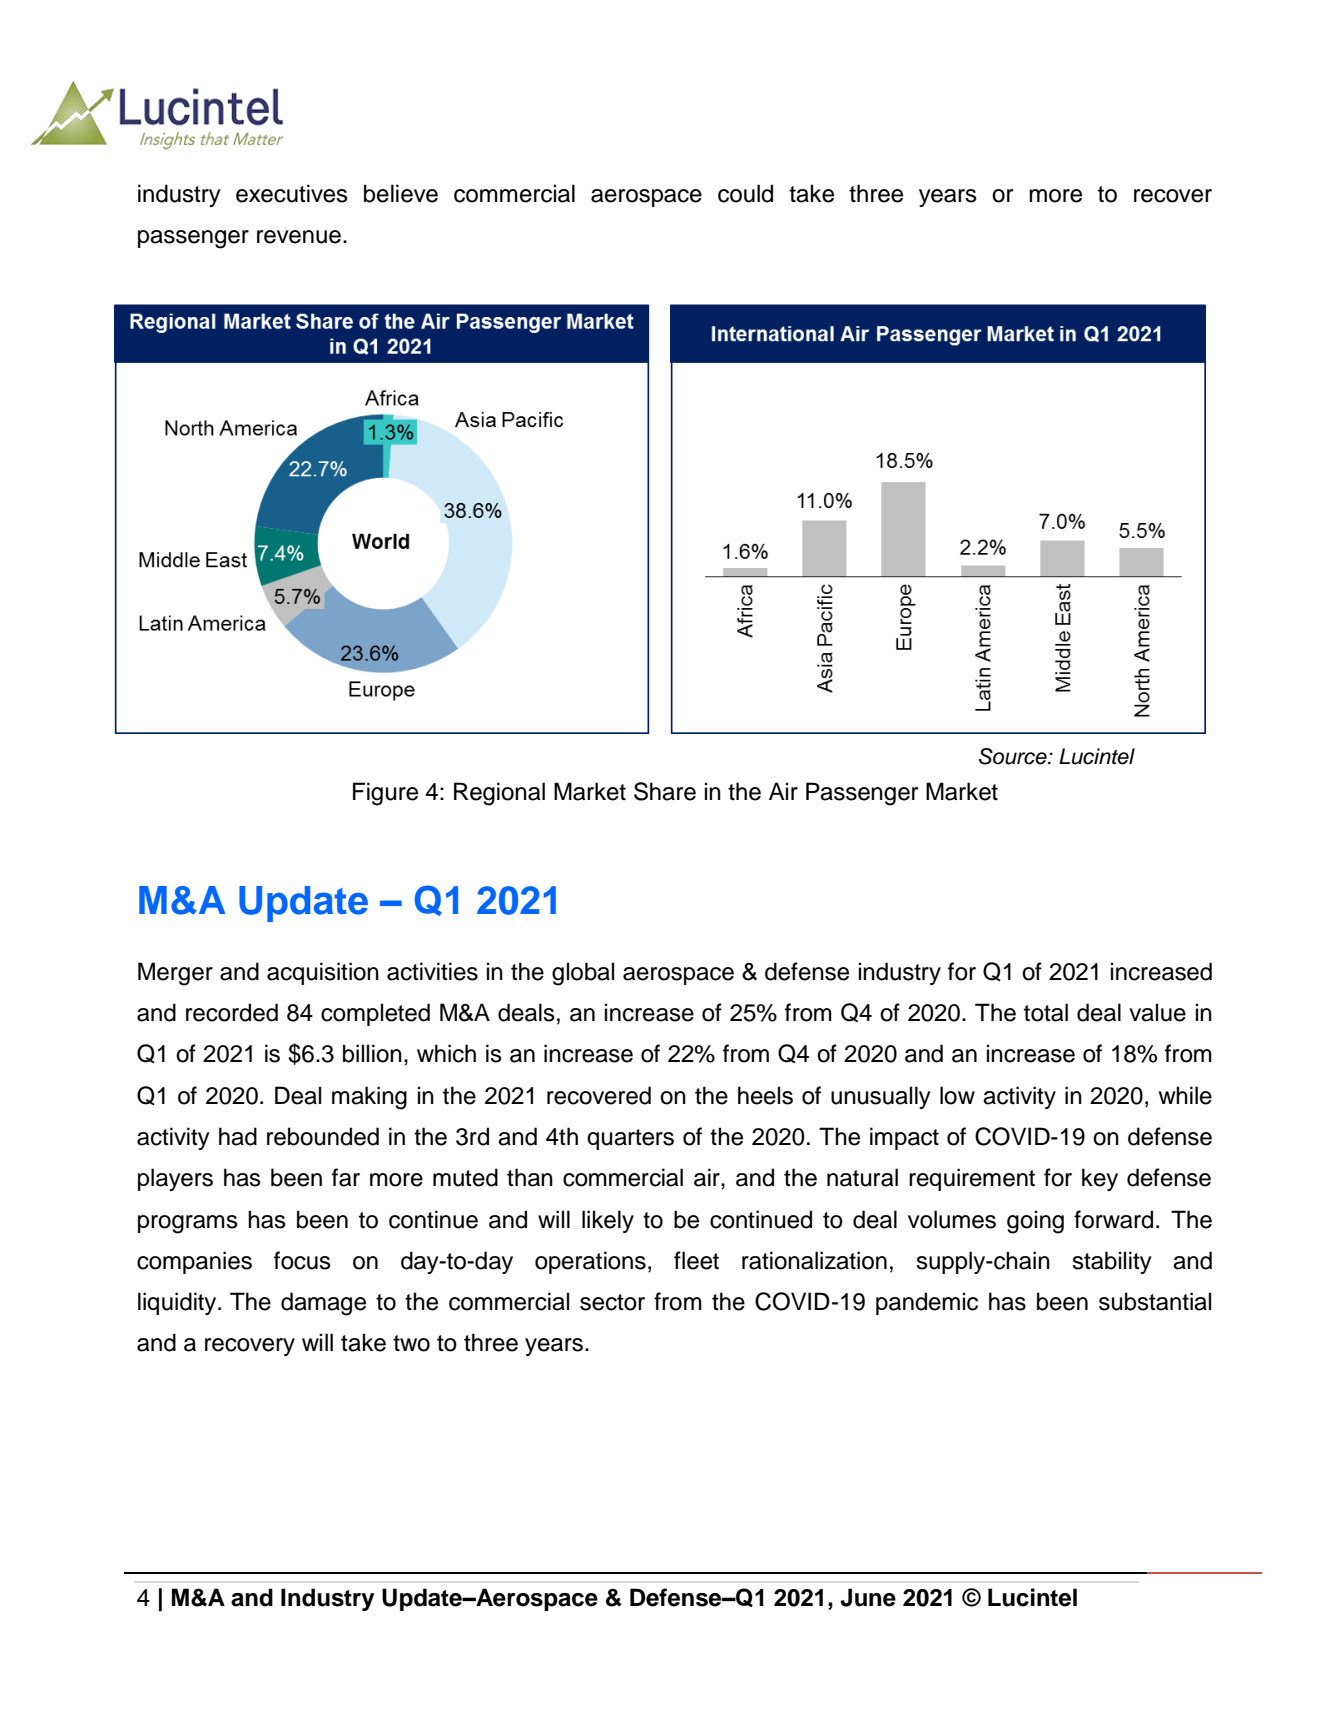  I want to click on global, so click(583, 974).
